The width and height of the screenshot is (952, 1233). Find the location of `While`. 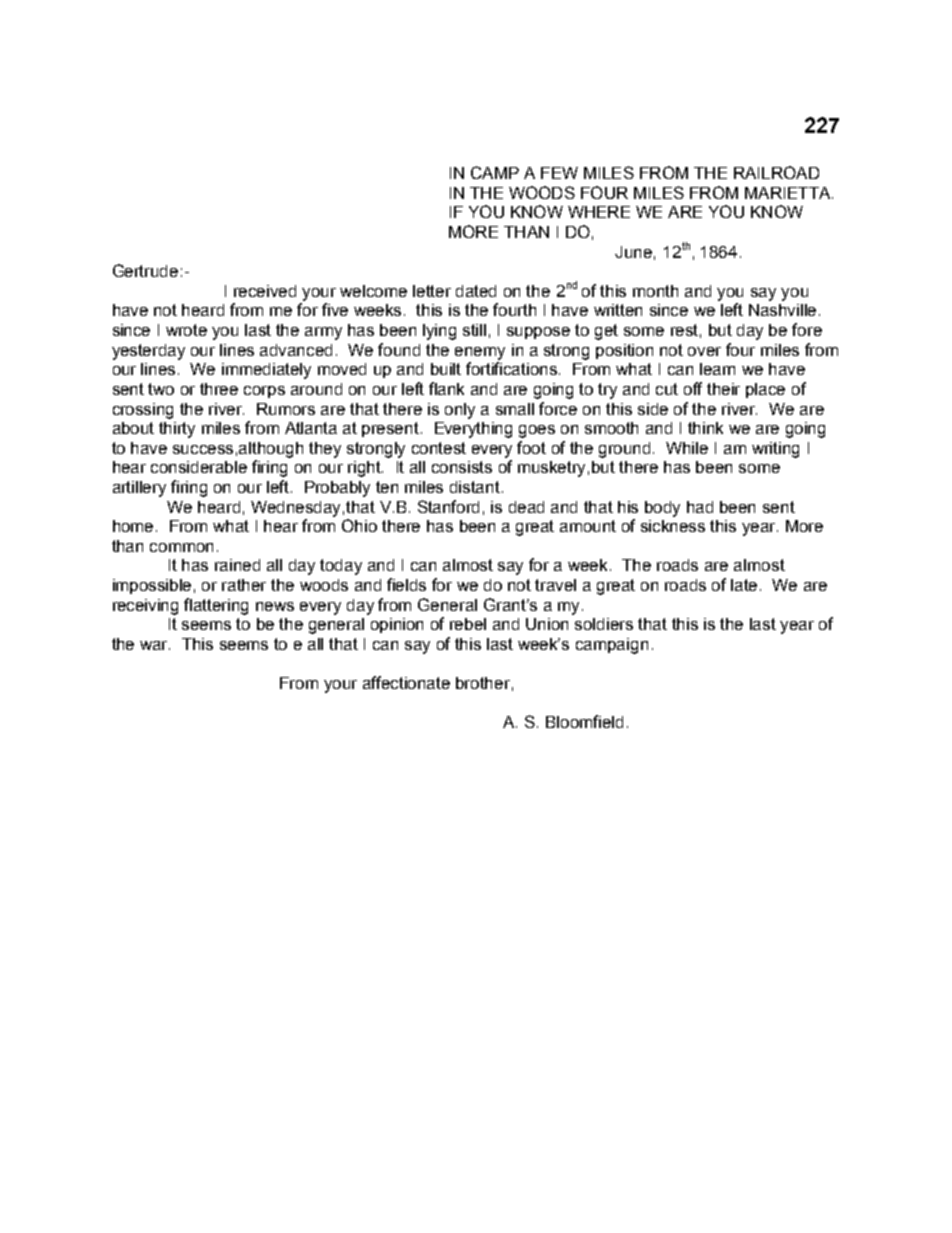

While is located at coordinates (687, 448).
